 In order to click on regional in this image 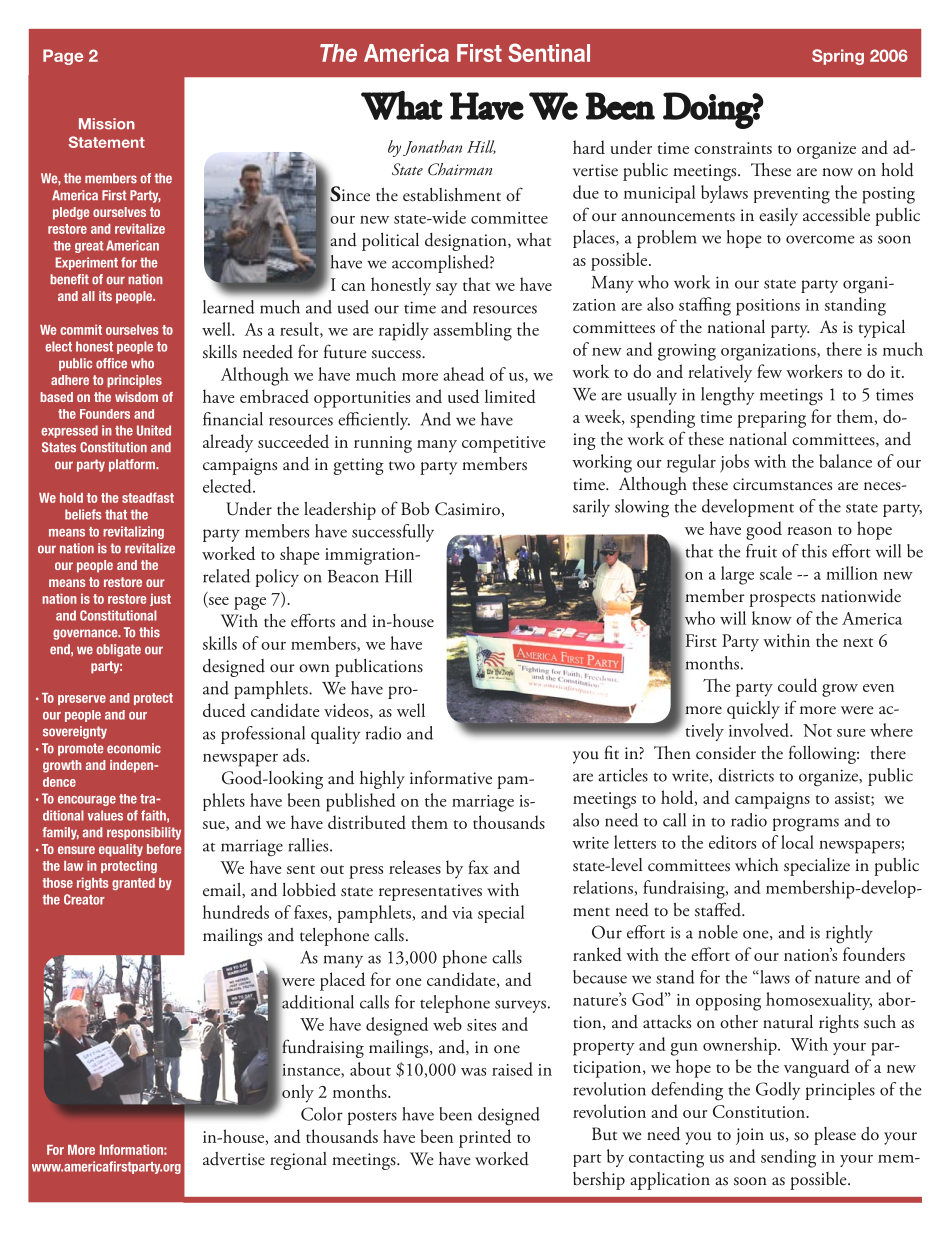, I will do `click(298, 1161)`.
